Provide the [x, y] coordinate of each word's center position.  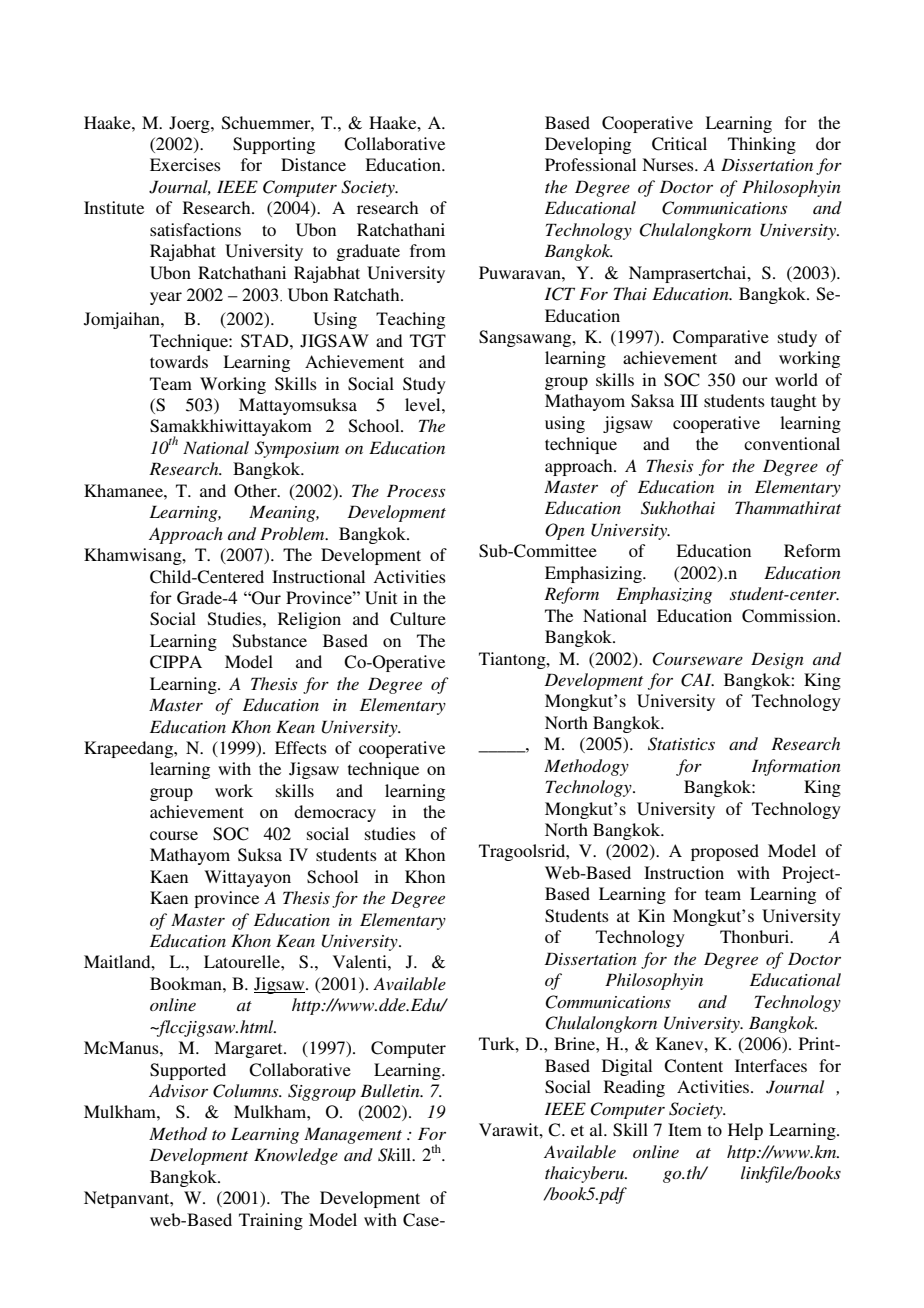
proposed [725, 852]
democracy [335, 813]
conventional [792, 443]
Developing [588, 145]
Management [353, 1135]
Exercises [185, 164]
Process [416, 490]
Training [271, 1221]
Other [256, 491]
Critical [679, 144]
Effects [301, 747]
